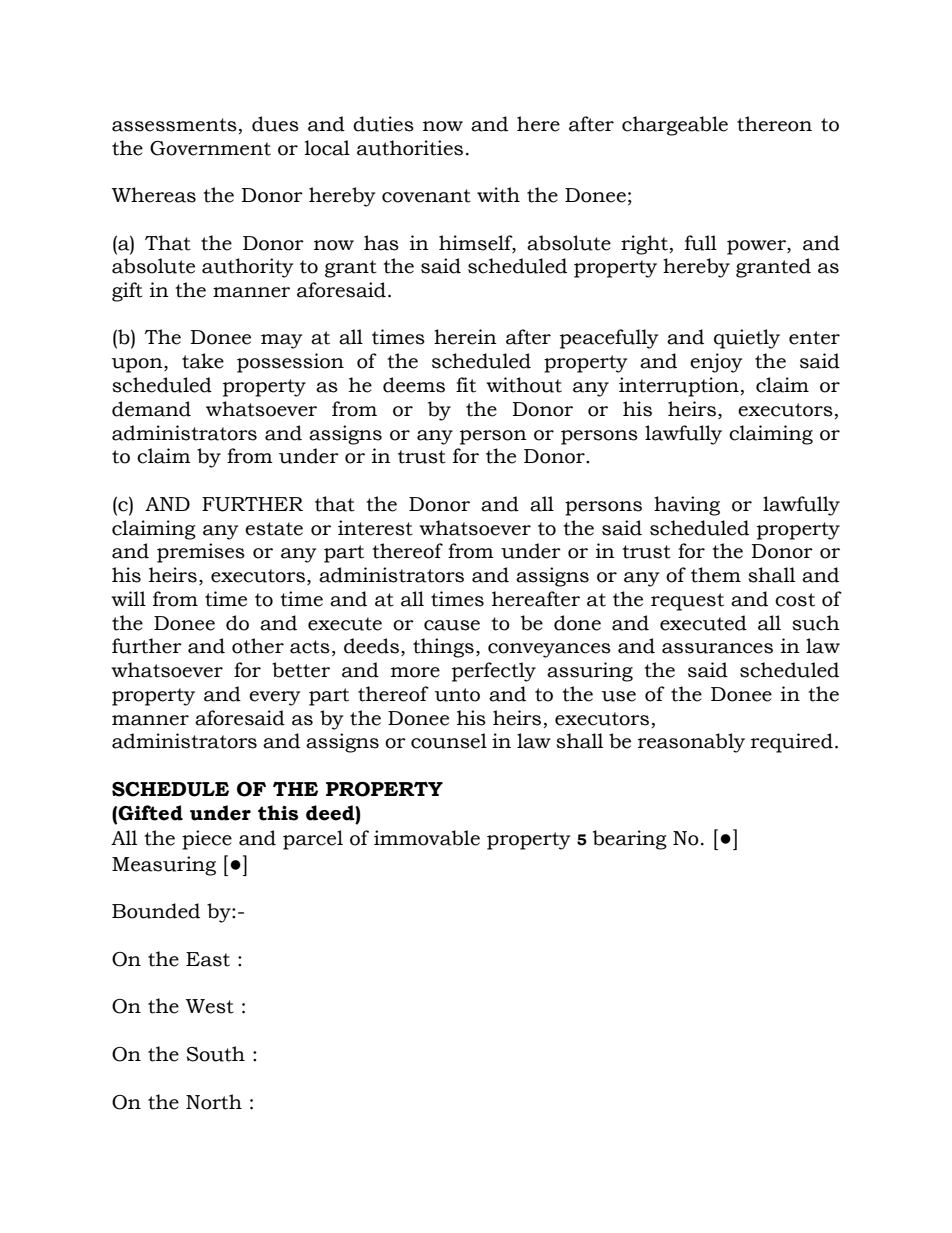  I want to click on request, so click(687, 602).
